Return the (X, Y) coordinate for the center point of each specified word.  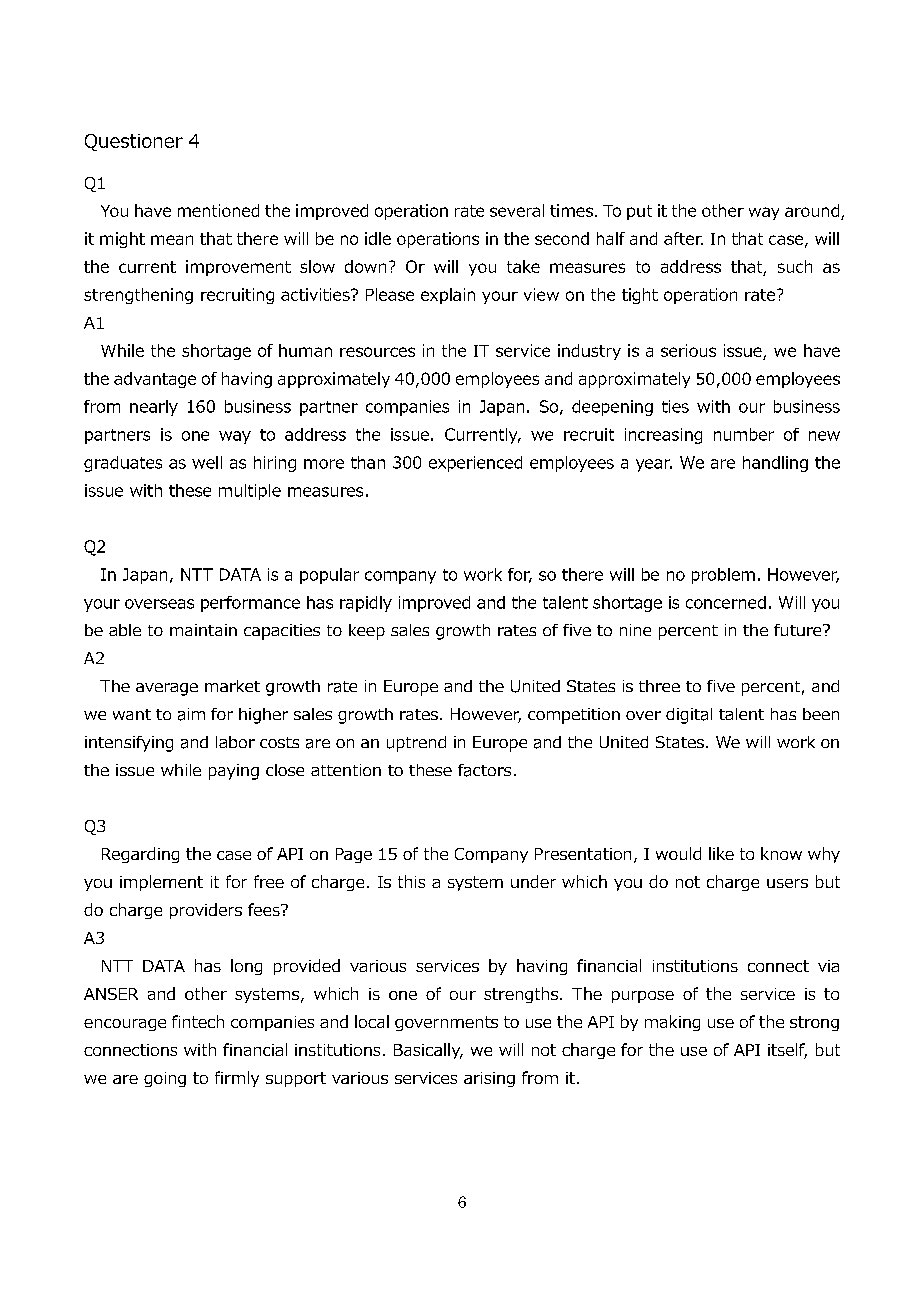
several (517, 210)
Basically (428, 1051)
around (812, 210)
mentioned (218, 210)
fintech (198, 1021)
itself (787, 1051)
